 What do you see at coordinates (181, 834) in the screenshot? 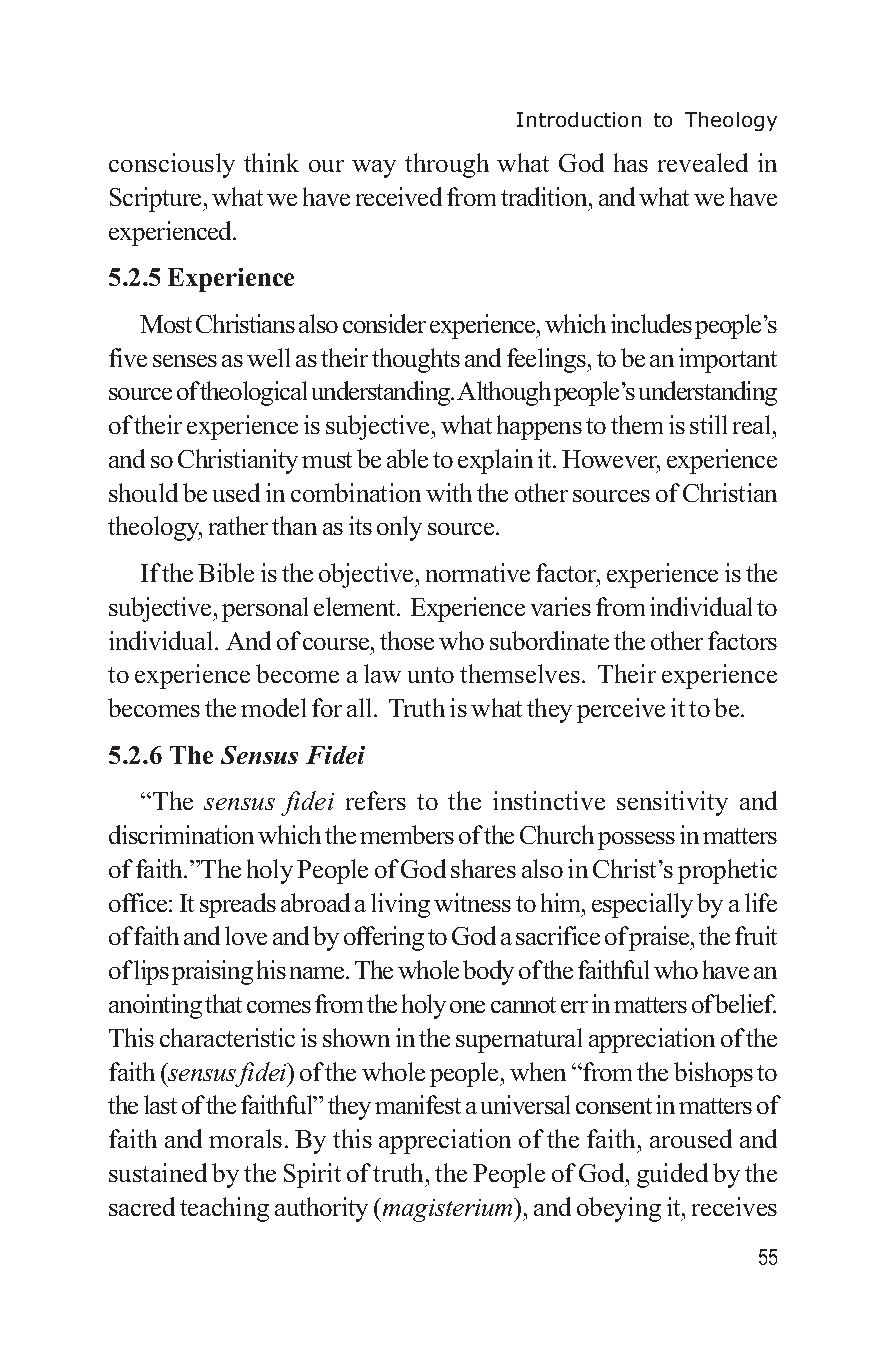
I see `discrimination` at bounding box center [181, 834].
